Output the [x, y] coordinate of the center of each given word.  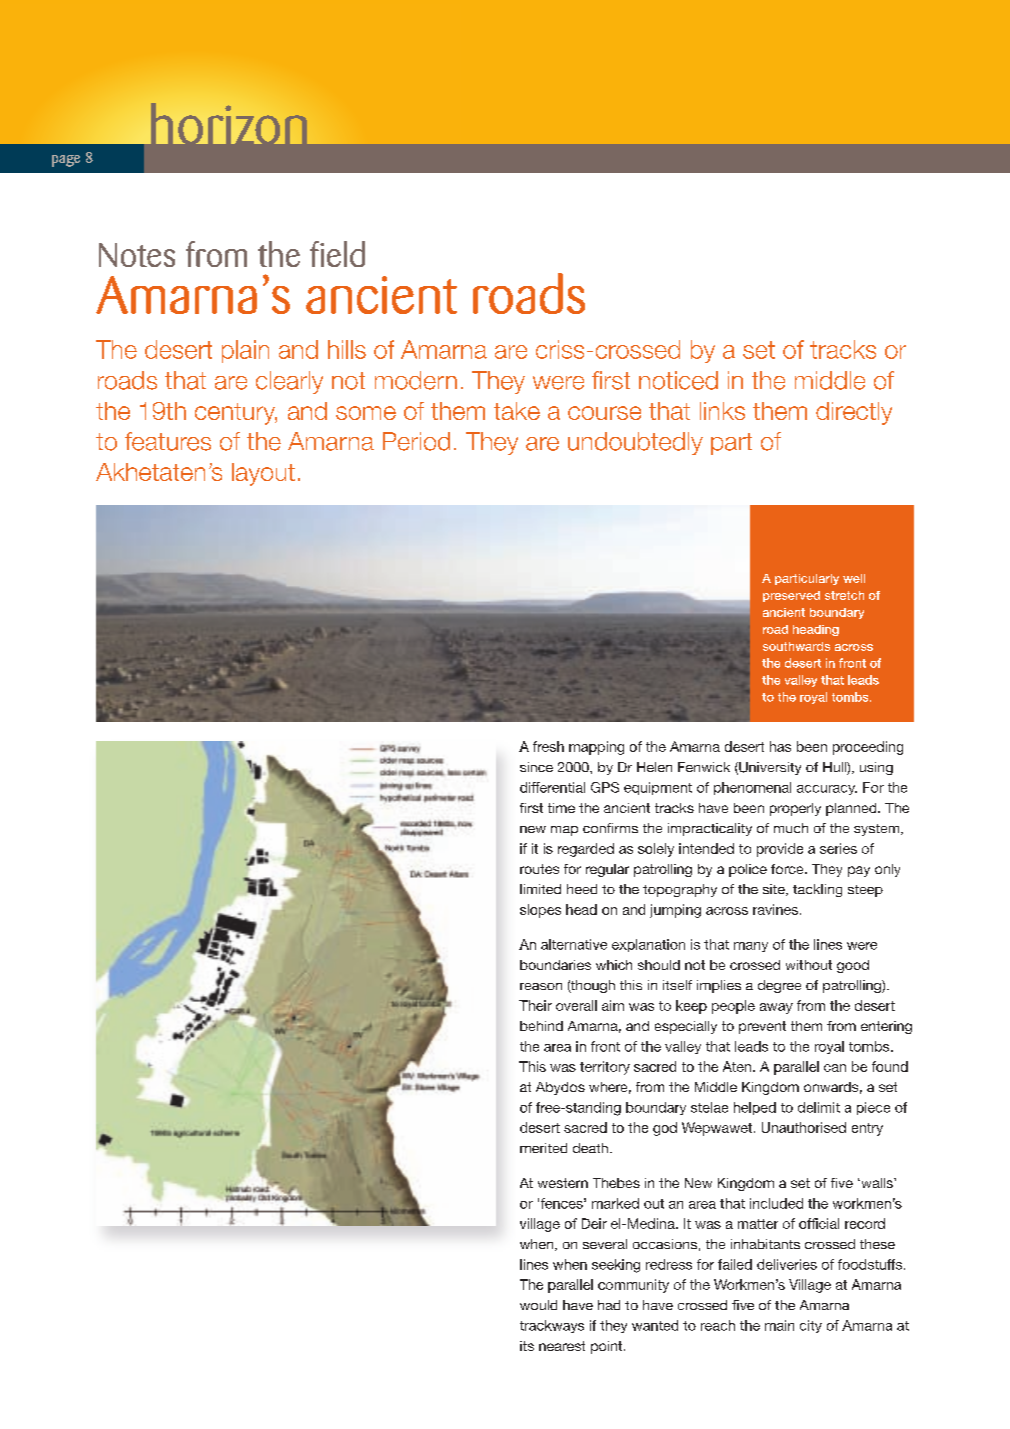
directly [854, 413]
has [780, 746]
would [538, 1305]
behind [541, 1026]
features [168, 441]
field [337, 254]
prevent [762, 1027]
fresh [548, 746]
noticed [678, 380]
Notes [137, 255]
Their [535, 1005]
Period [416, 441]
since [536, 767]
